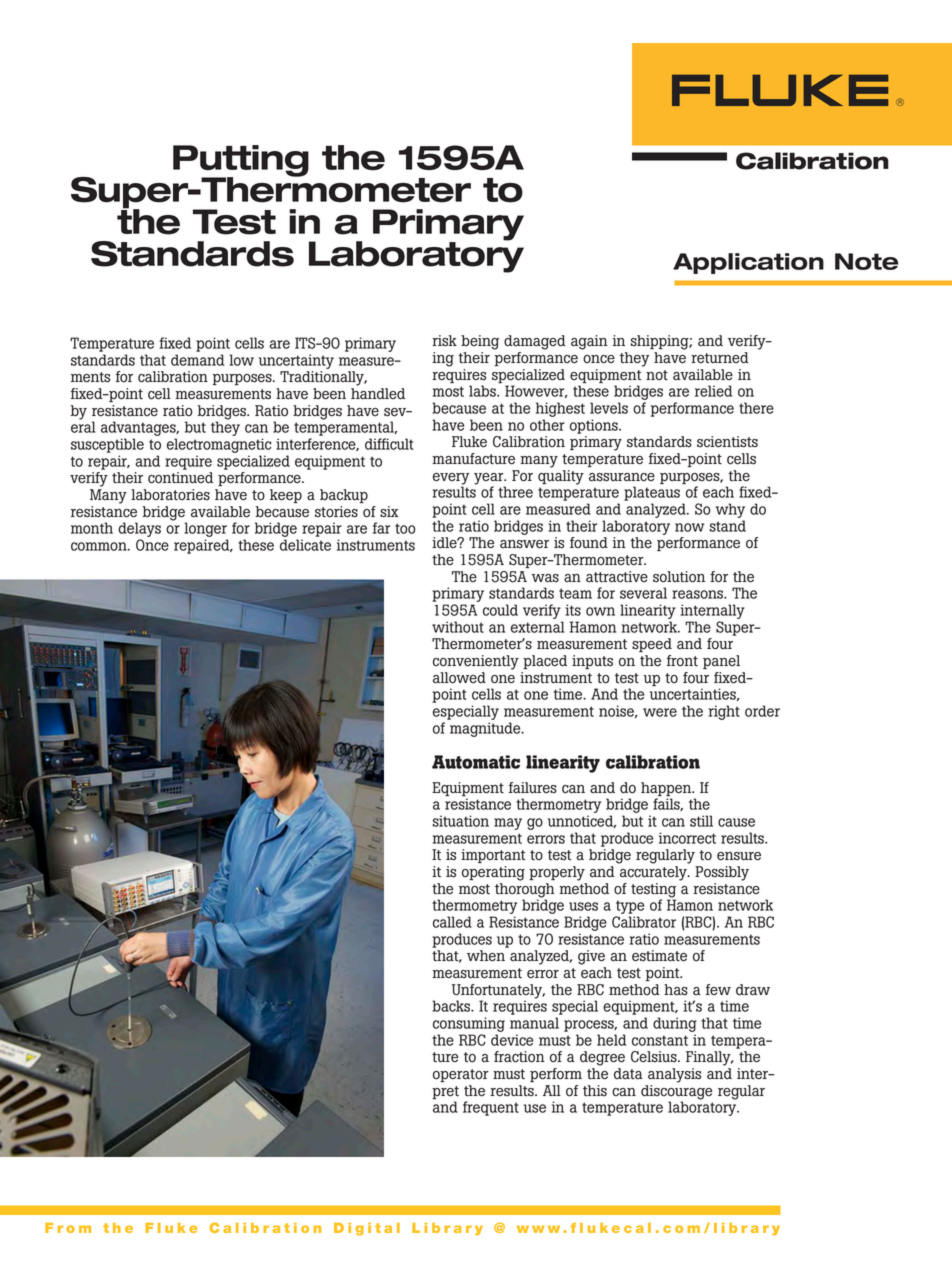  I want to click on Application, so click(748, 263).
